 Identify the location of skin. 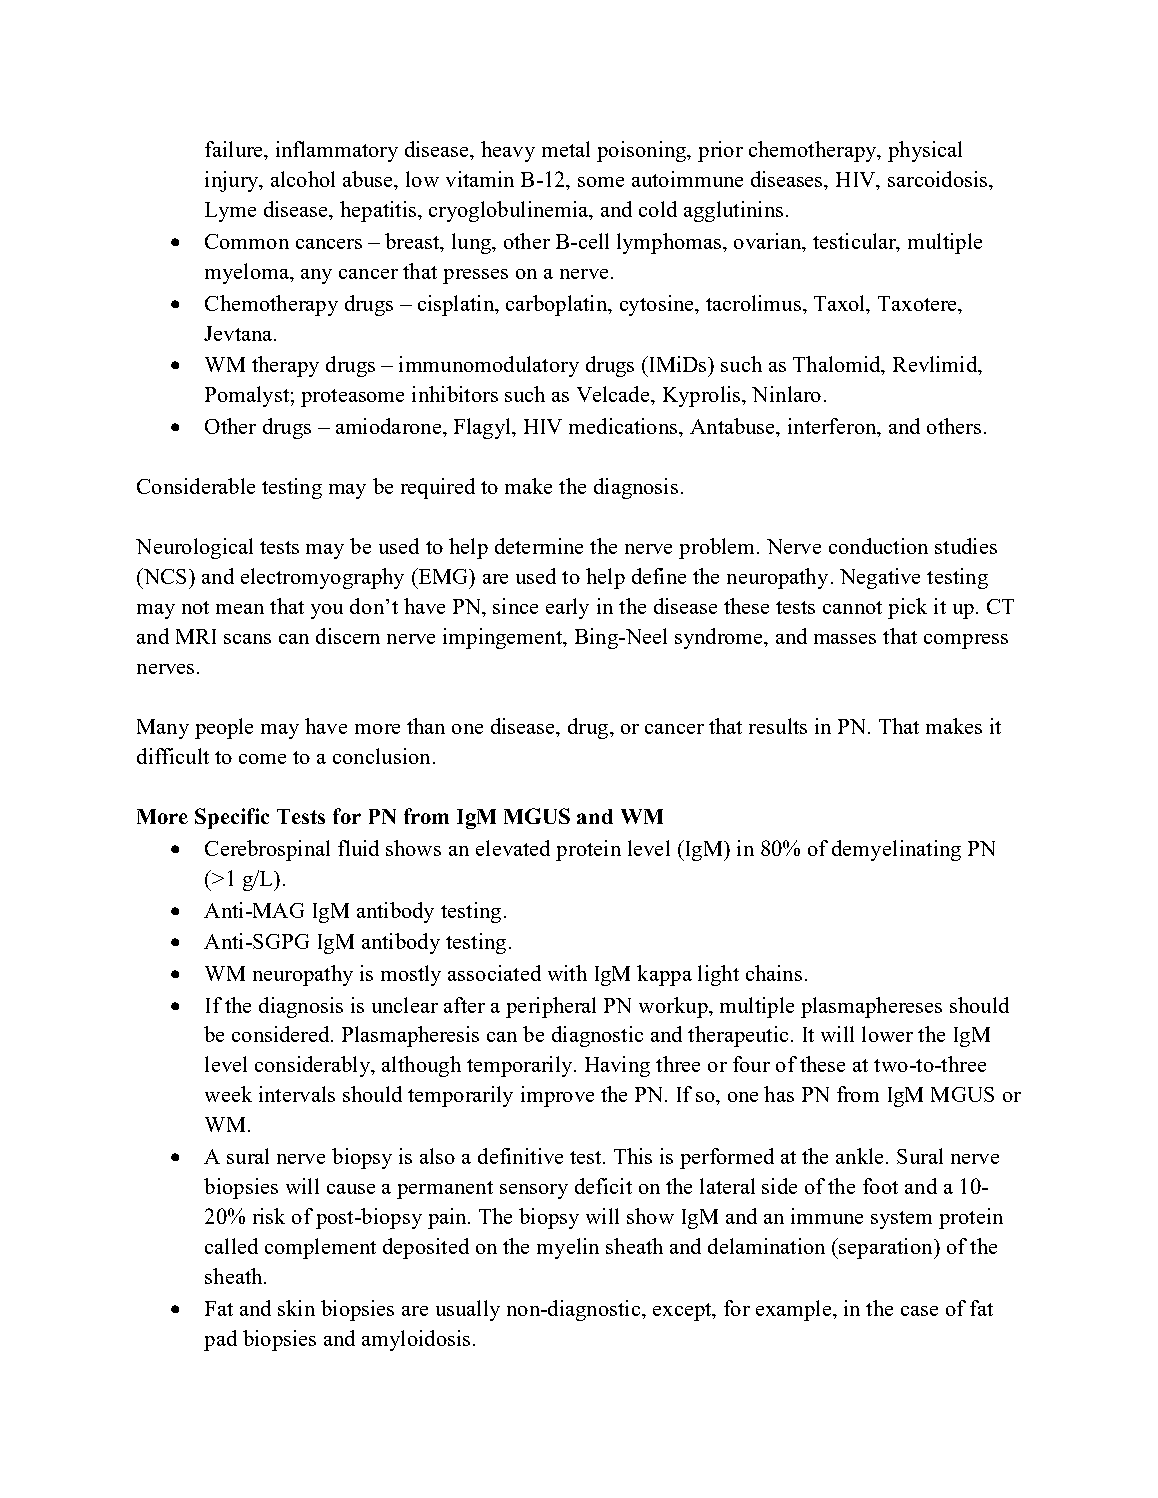
(296, 1308).
